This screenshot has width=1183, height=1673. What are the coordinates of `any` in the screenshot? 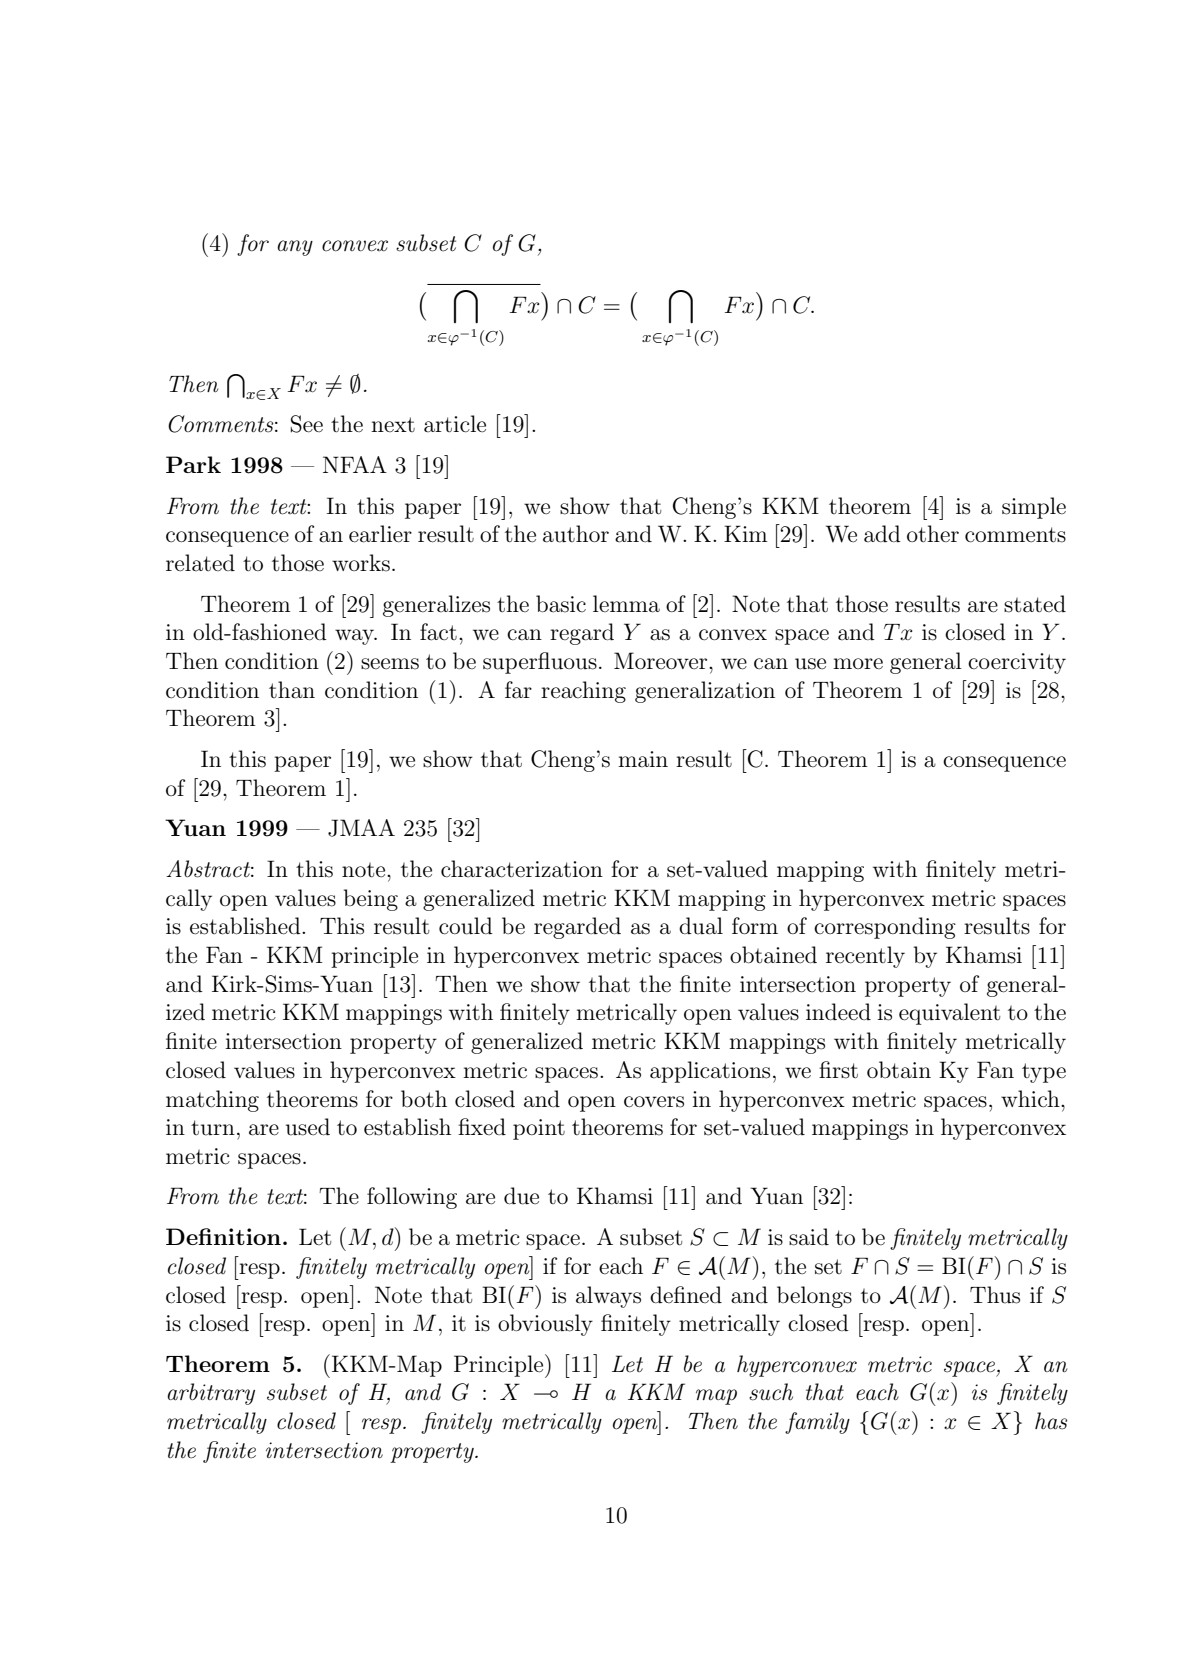 It's located at (295, 248).
